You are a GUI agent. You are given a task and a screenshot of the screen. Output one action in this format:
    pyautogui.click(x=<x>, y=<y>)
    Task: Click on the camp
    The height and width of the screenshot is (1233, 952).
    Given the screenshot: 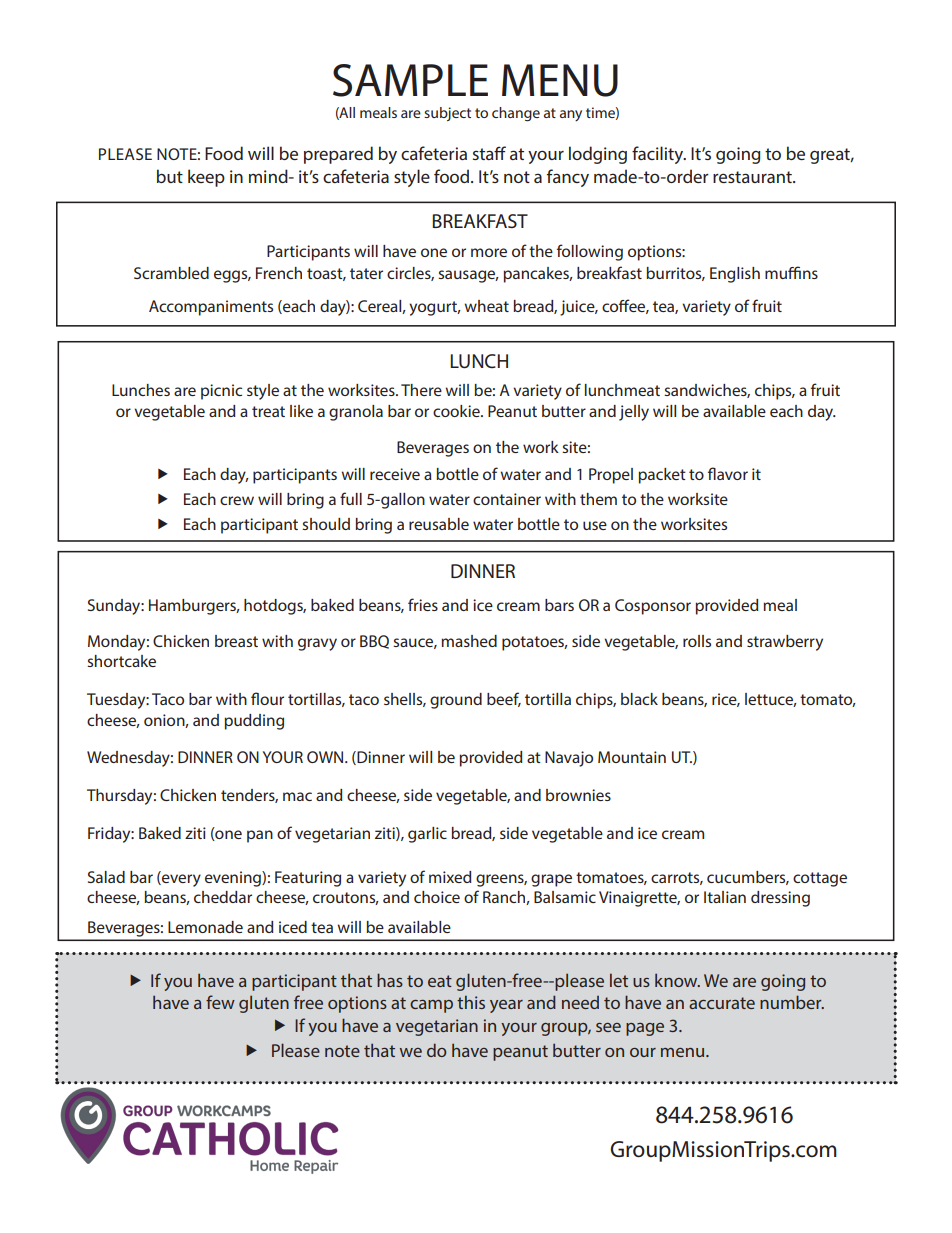 What is the action you would take?
    pyautogui.click(x=431, y=1006)
